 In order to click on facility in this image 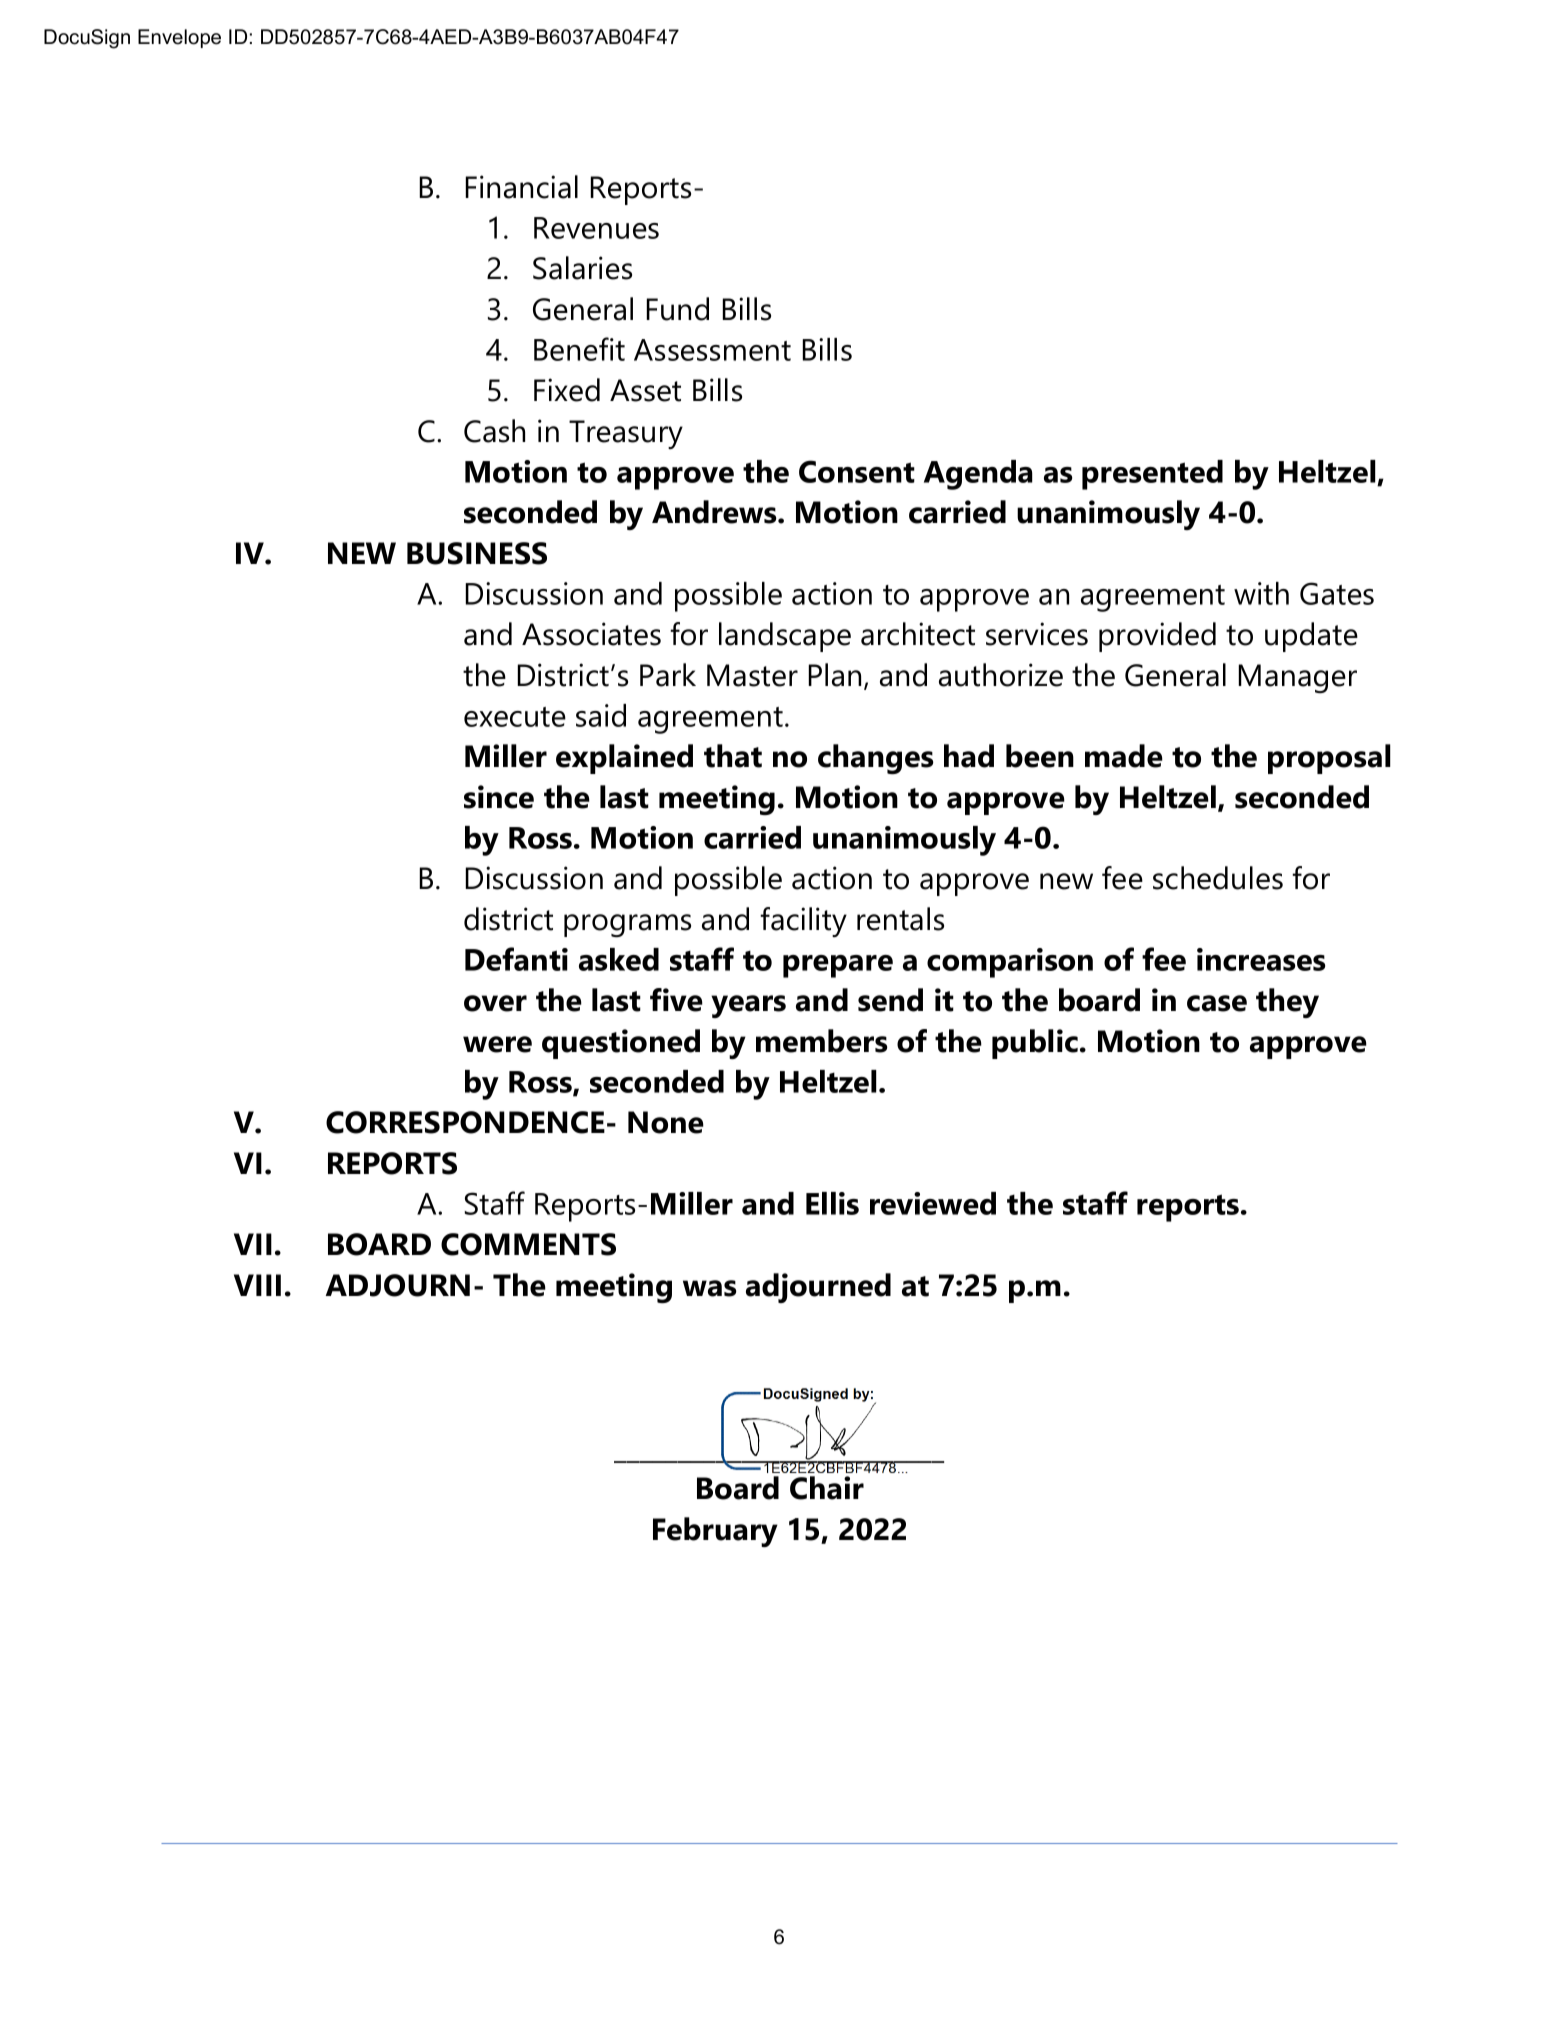, I will do `click(803, 922)`.
